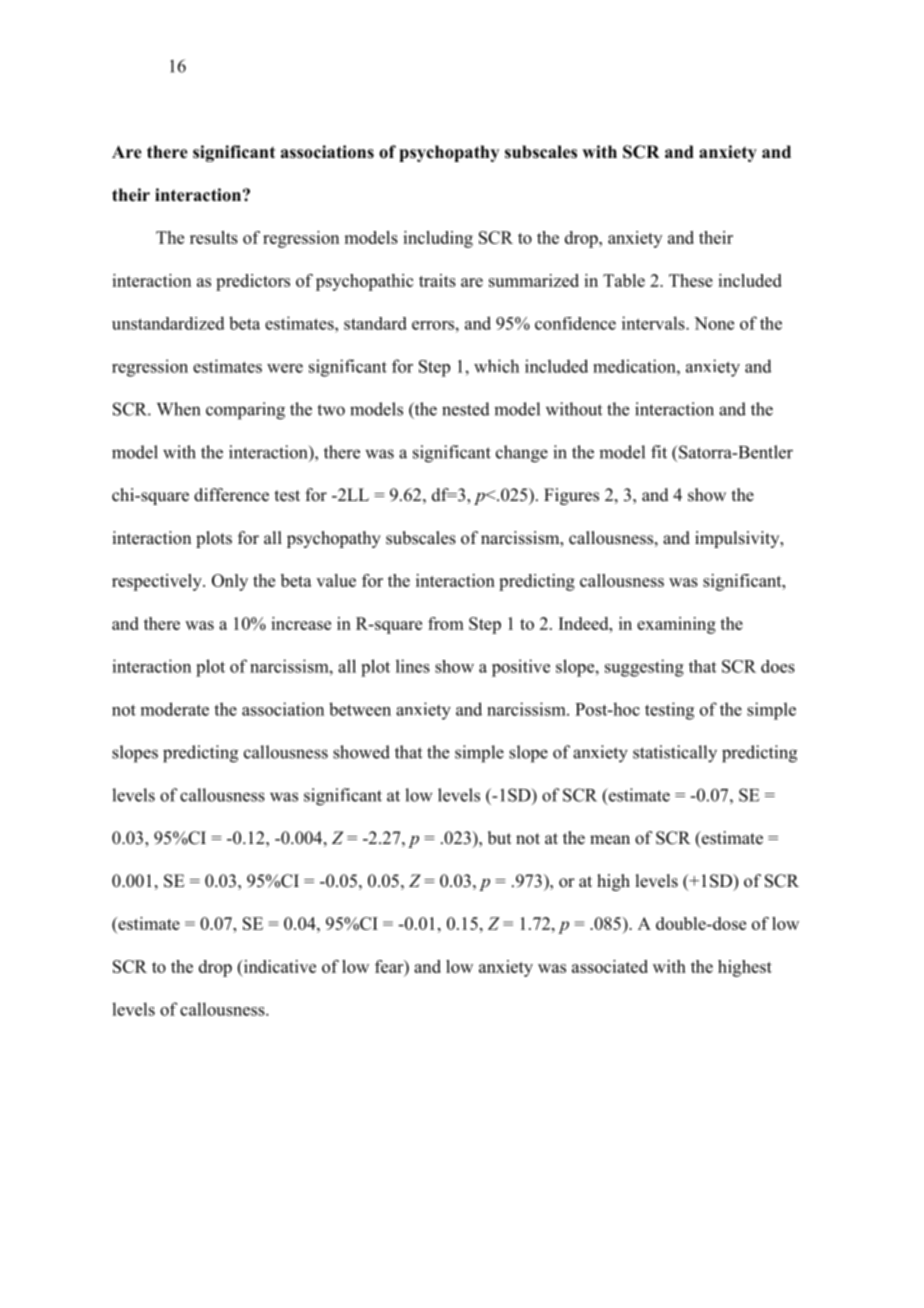  Describe the element at coordinates (245, 411) in the document. I see `comparing` at that location.
